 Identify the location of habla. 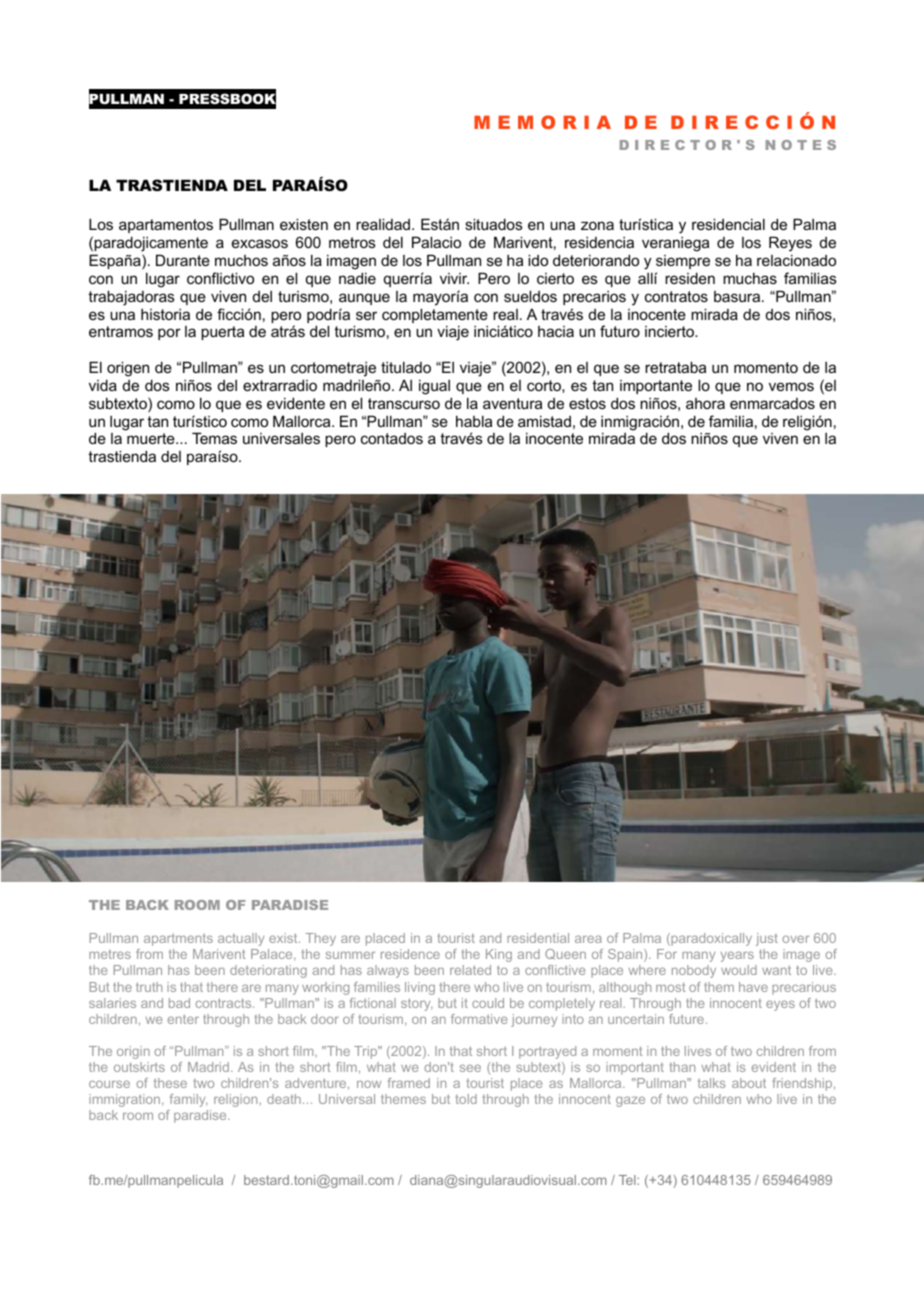
(474, 421).
